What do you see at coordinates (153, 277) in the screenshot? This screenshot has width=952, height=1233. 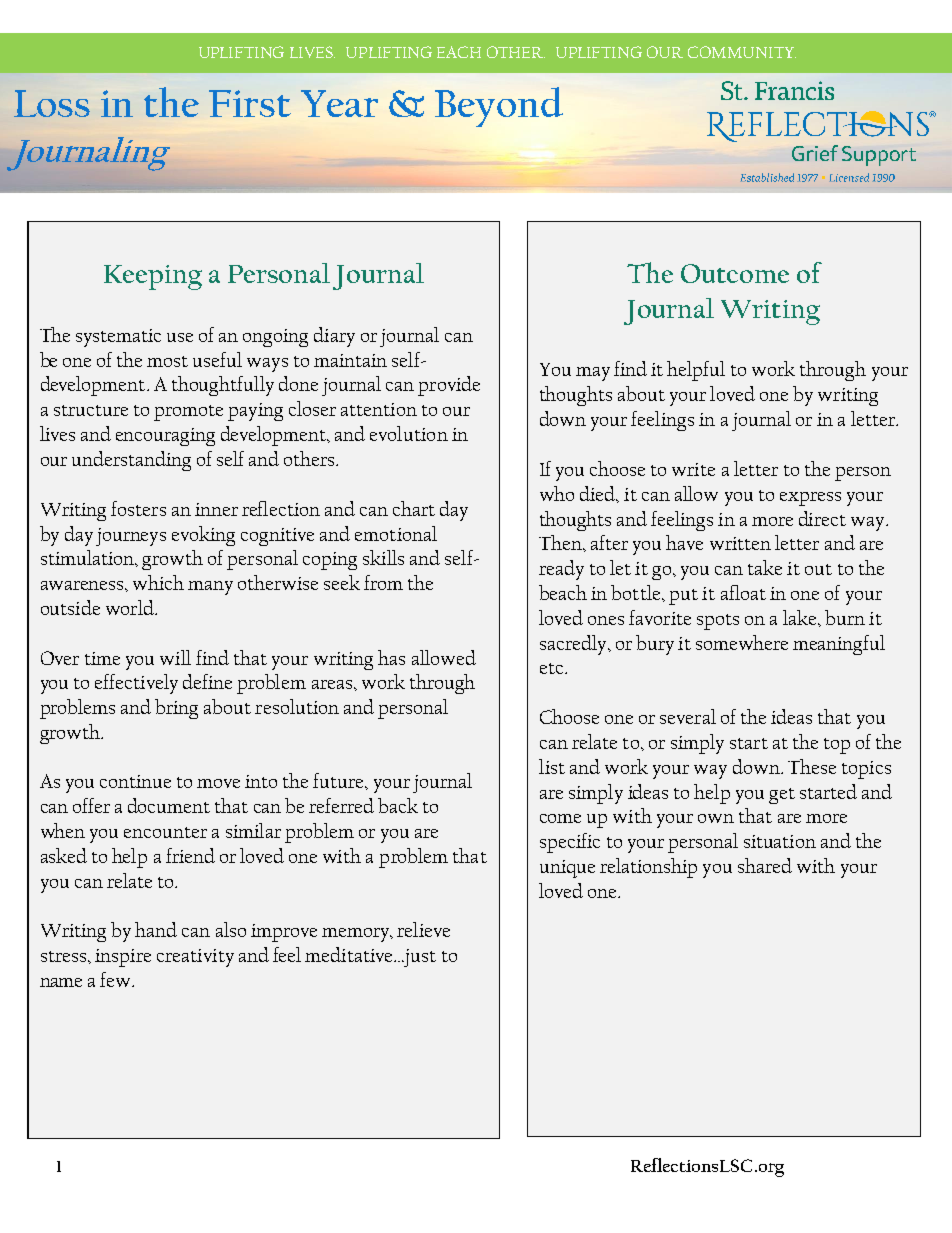 I see `Keeping` at bounding box center [153, 277].
